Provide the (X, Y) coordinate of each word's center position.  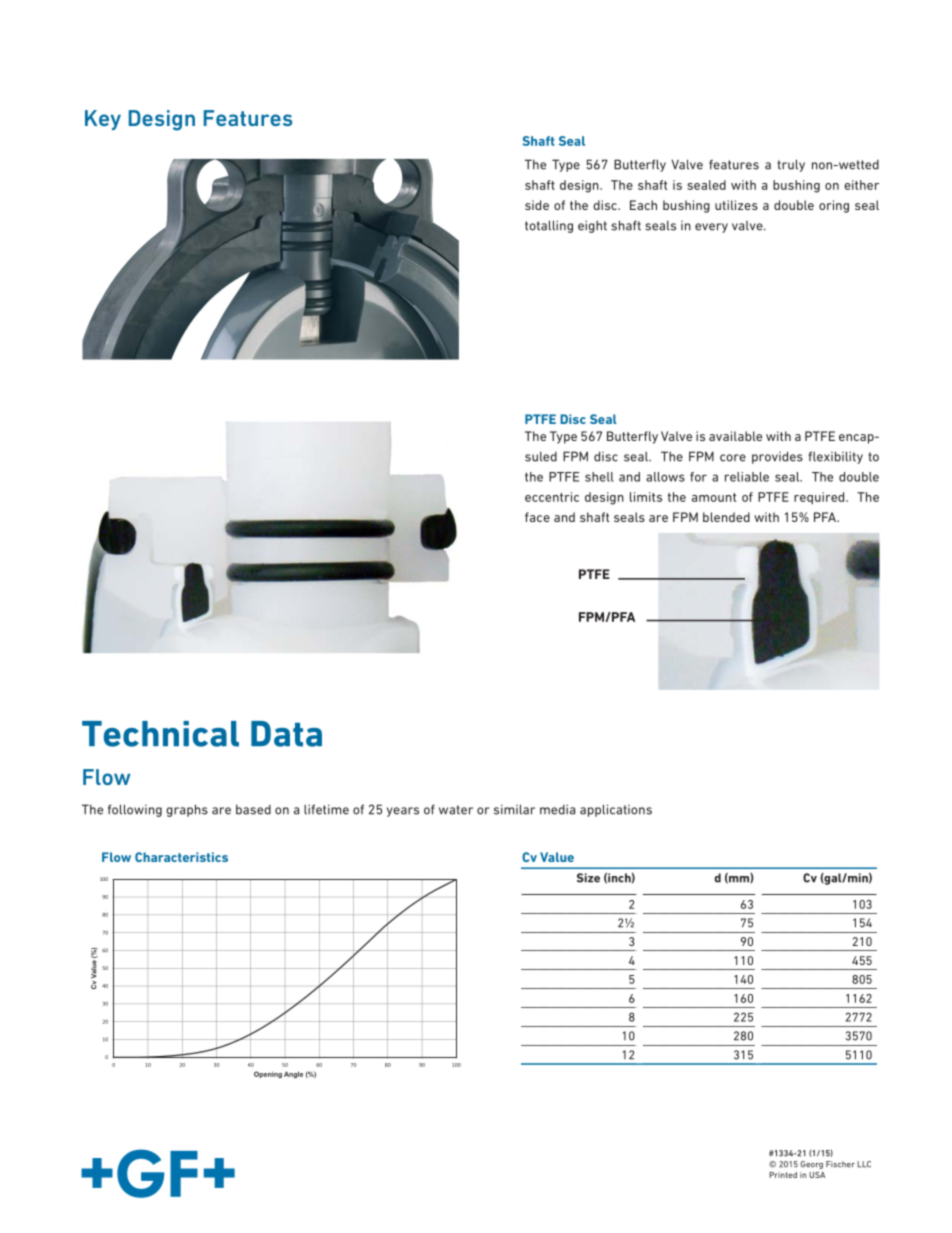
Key (103, 120)
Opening (268, 1074)
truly (791, 165)
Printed (783, 1175)
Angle (293, 1074)
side (537, 205)
